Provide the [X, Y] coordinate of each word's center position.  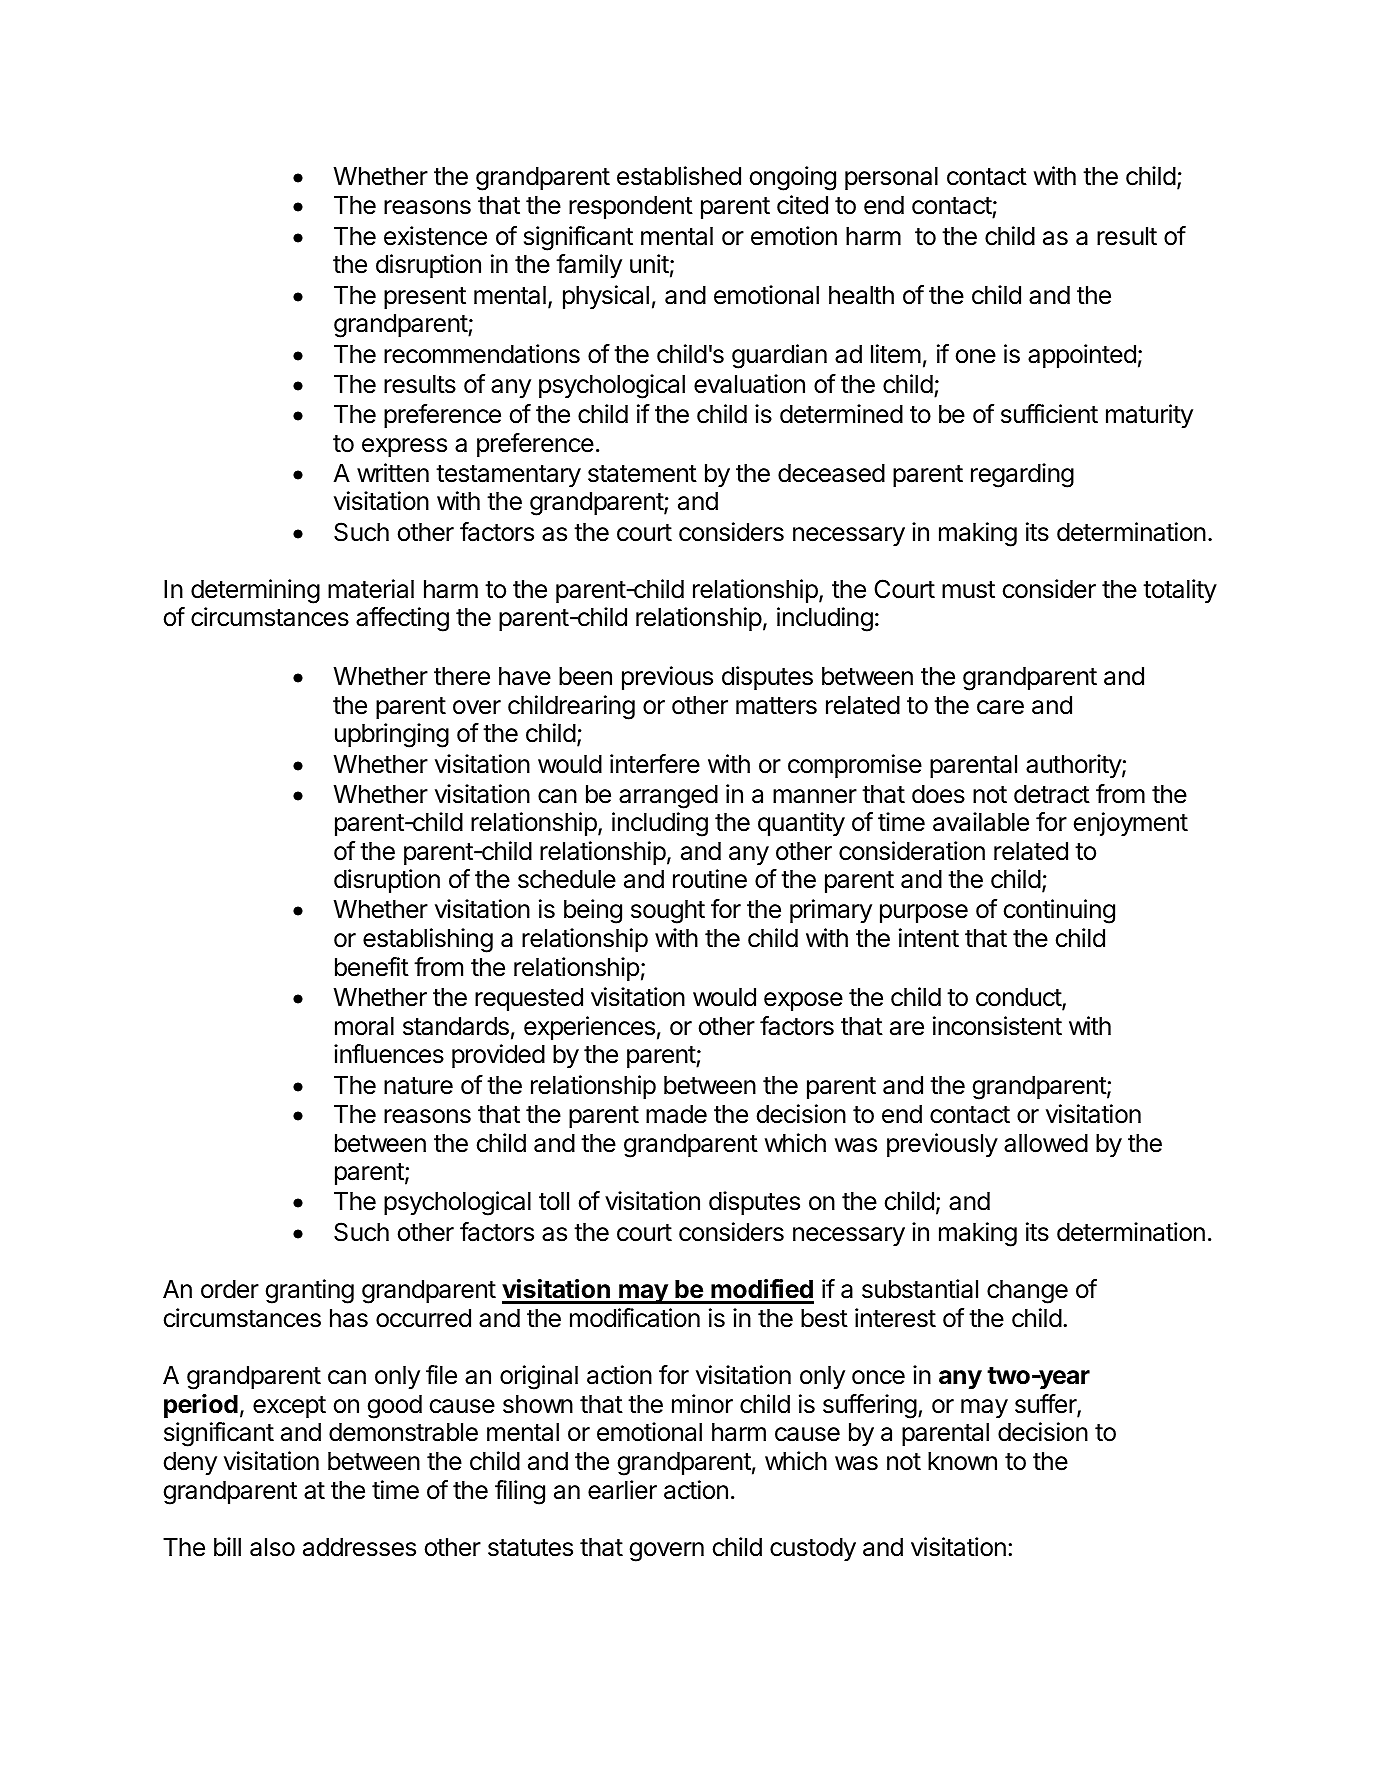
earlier [622, 1490]
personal [891, 178]
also [272, 1547]
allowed [1046, 1143]
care [1000, 707]
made [676, 1114]
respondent [631, 207]
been [585, 676]
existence [435, 236]
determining [255, 591]
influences [389, 1054]
